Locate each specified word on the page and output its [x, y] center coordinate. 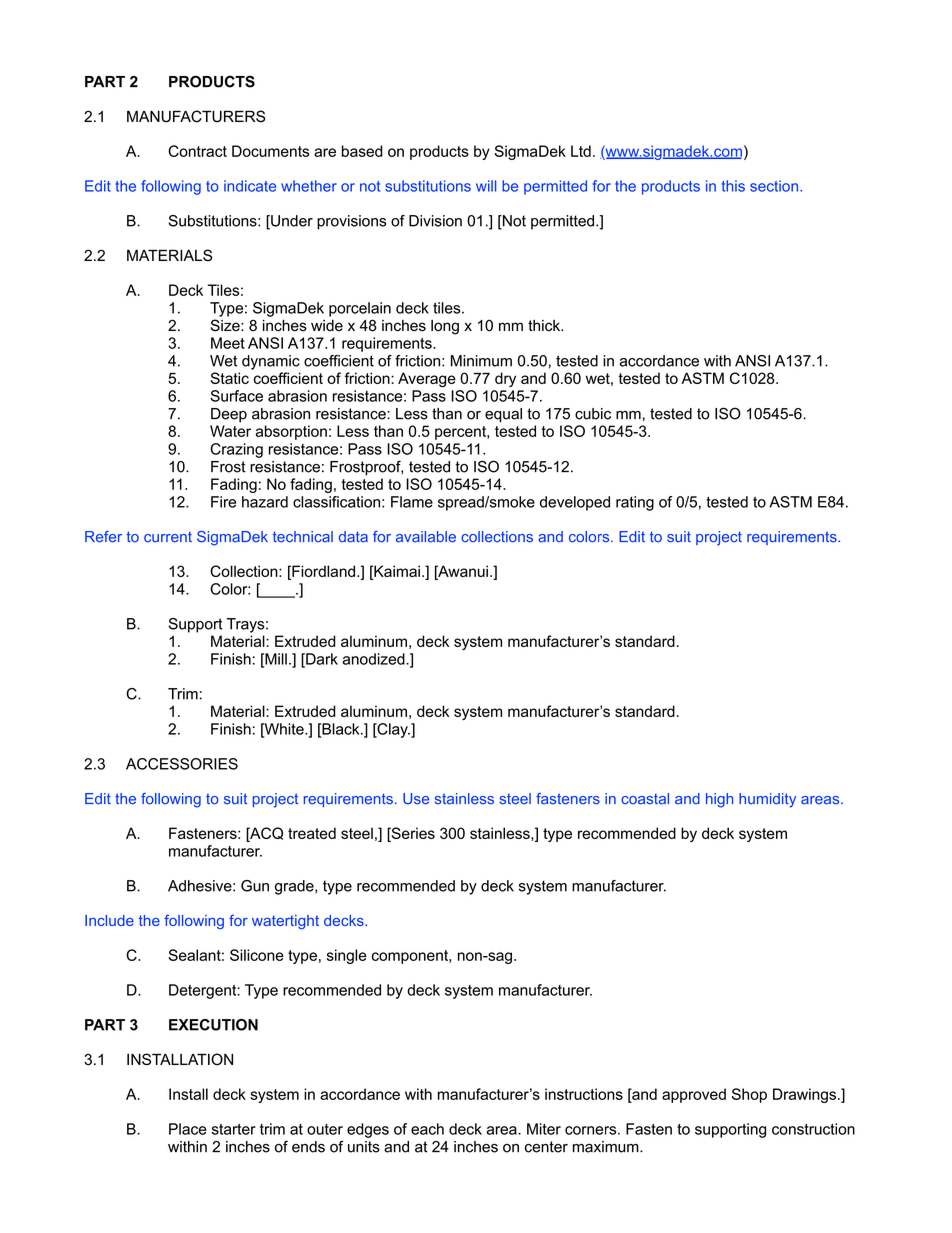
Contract [197, 151]
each [427, 1129]
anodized [374, 659]
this [733, 186]
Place [188, 1129]
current [168, 537]
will [486, 186]
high [719, 800]
